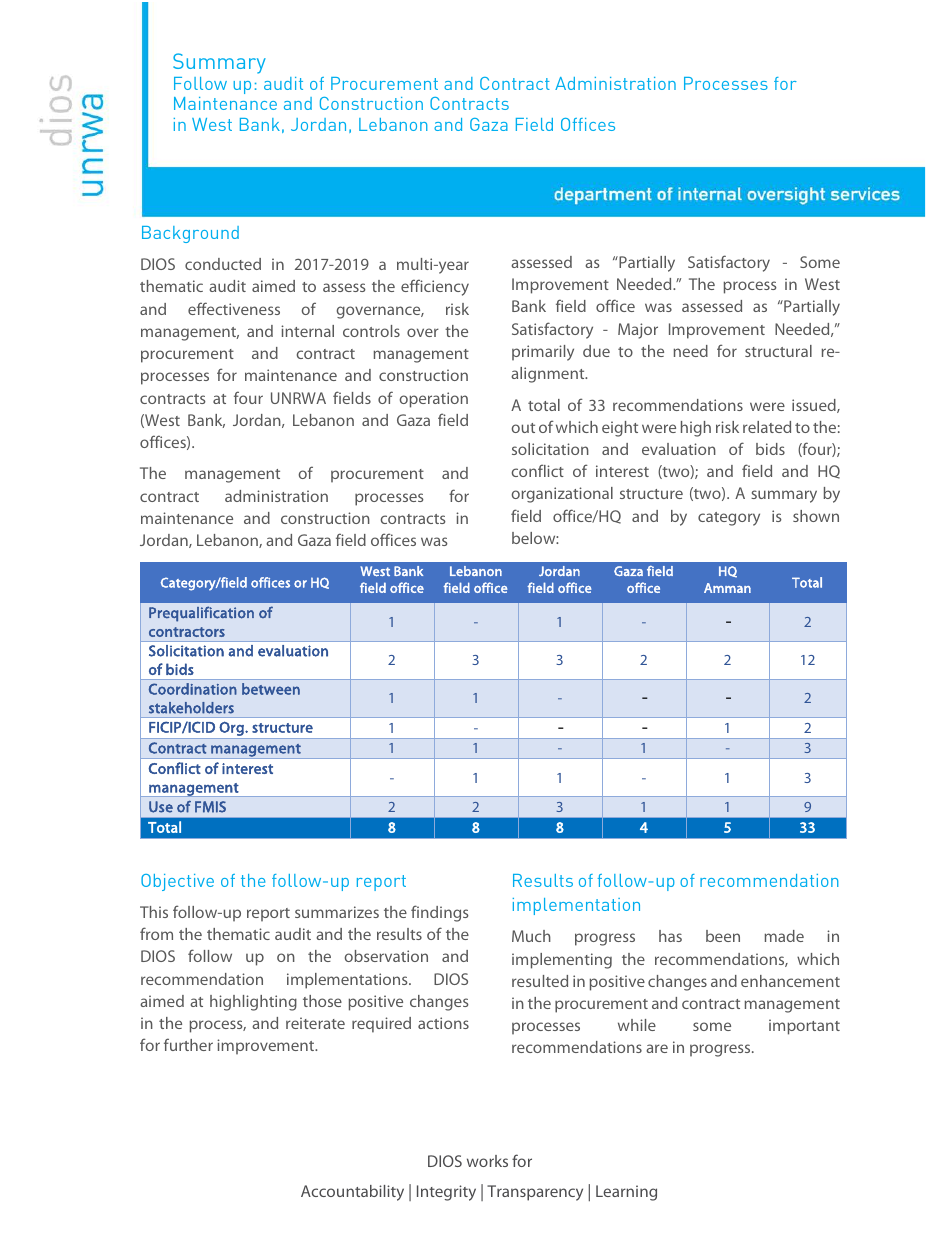 The image size is (952, 1233). Describe the element at coordinates (223, 264) in the screenshot. I see `conducted` at that location.
